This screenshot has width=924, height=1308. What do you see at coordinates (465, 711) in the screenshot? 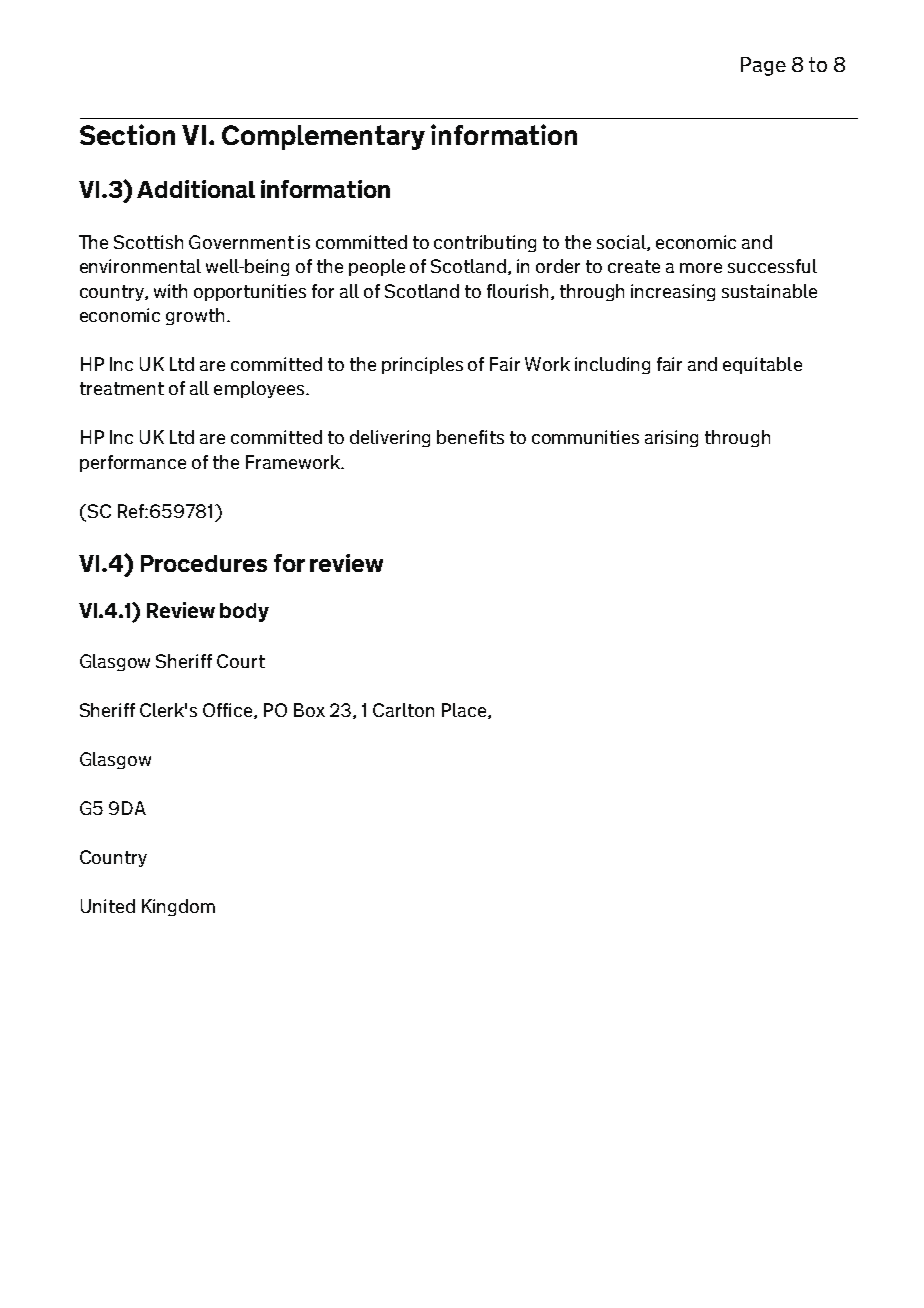
I see `Place` at bounding box center [465, 711].
